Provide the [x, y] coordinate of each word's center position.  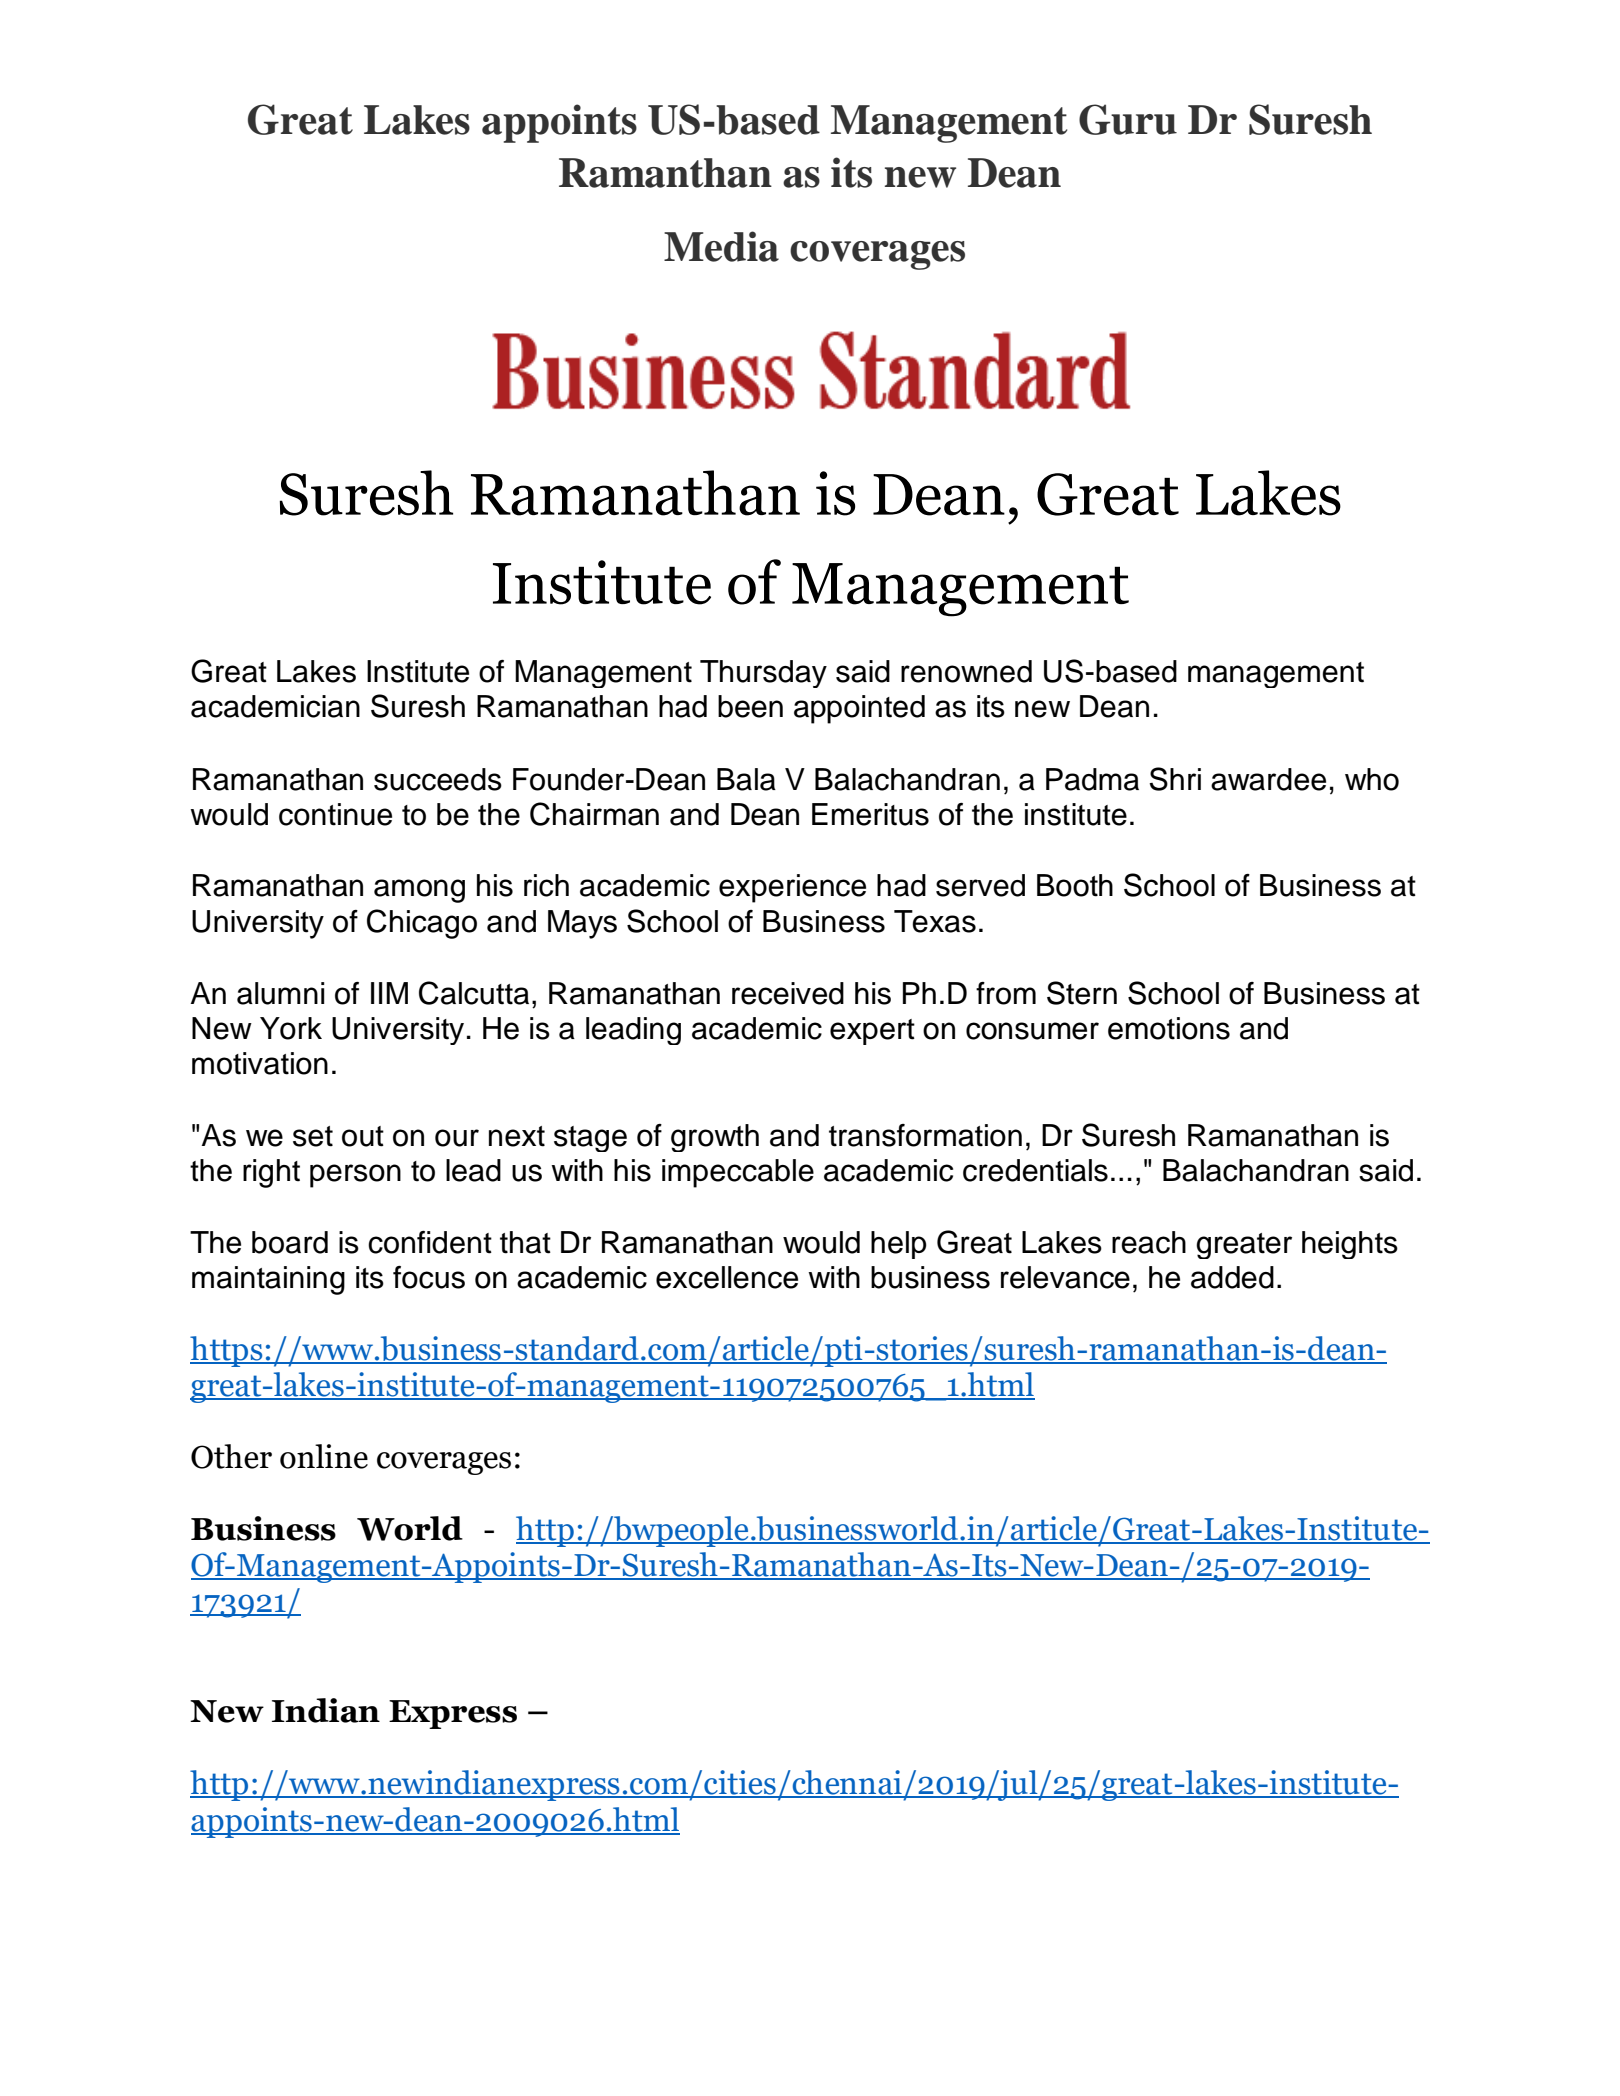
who [1372, 779]
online [324, 1456]
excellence [727, 1277]
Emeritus [870, 814]
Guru [1128, 119]
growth [715, 1138]
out [363, 1136]
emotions [1169, 1028]
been [750, 706]
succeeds [438, 779]
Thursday [763, 674]
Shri [1175, 779]
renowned [966, 671]
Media [721, 246]
